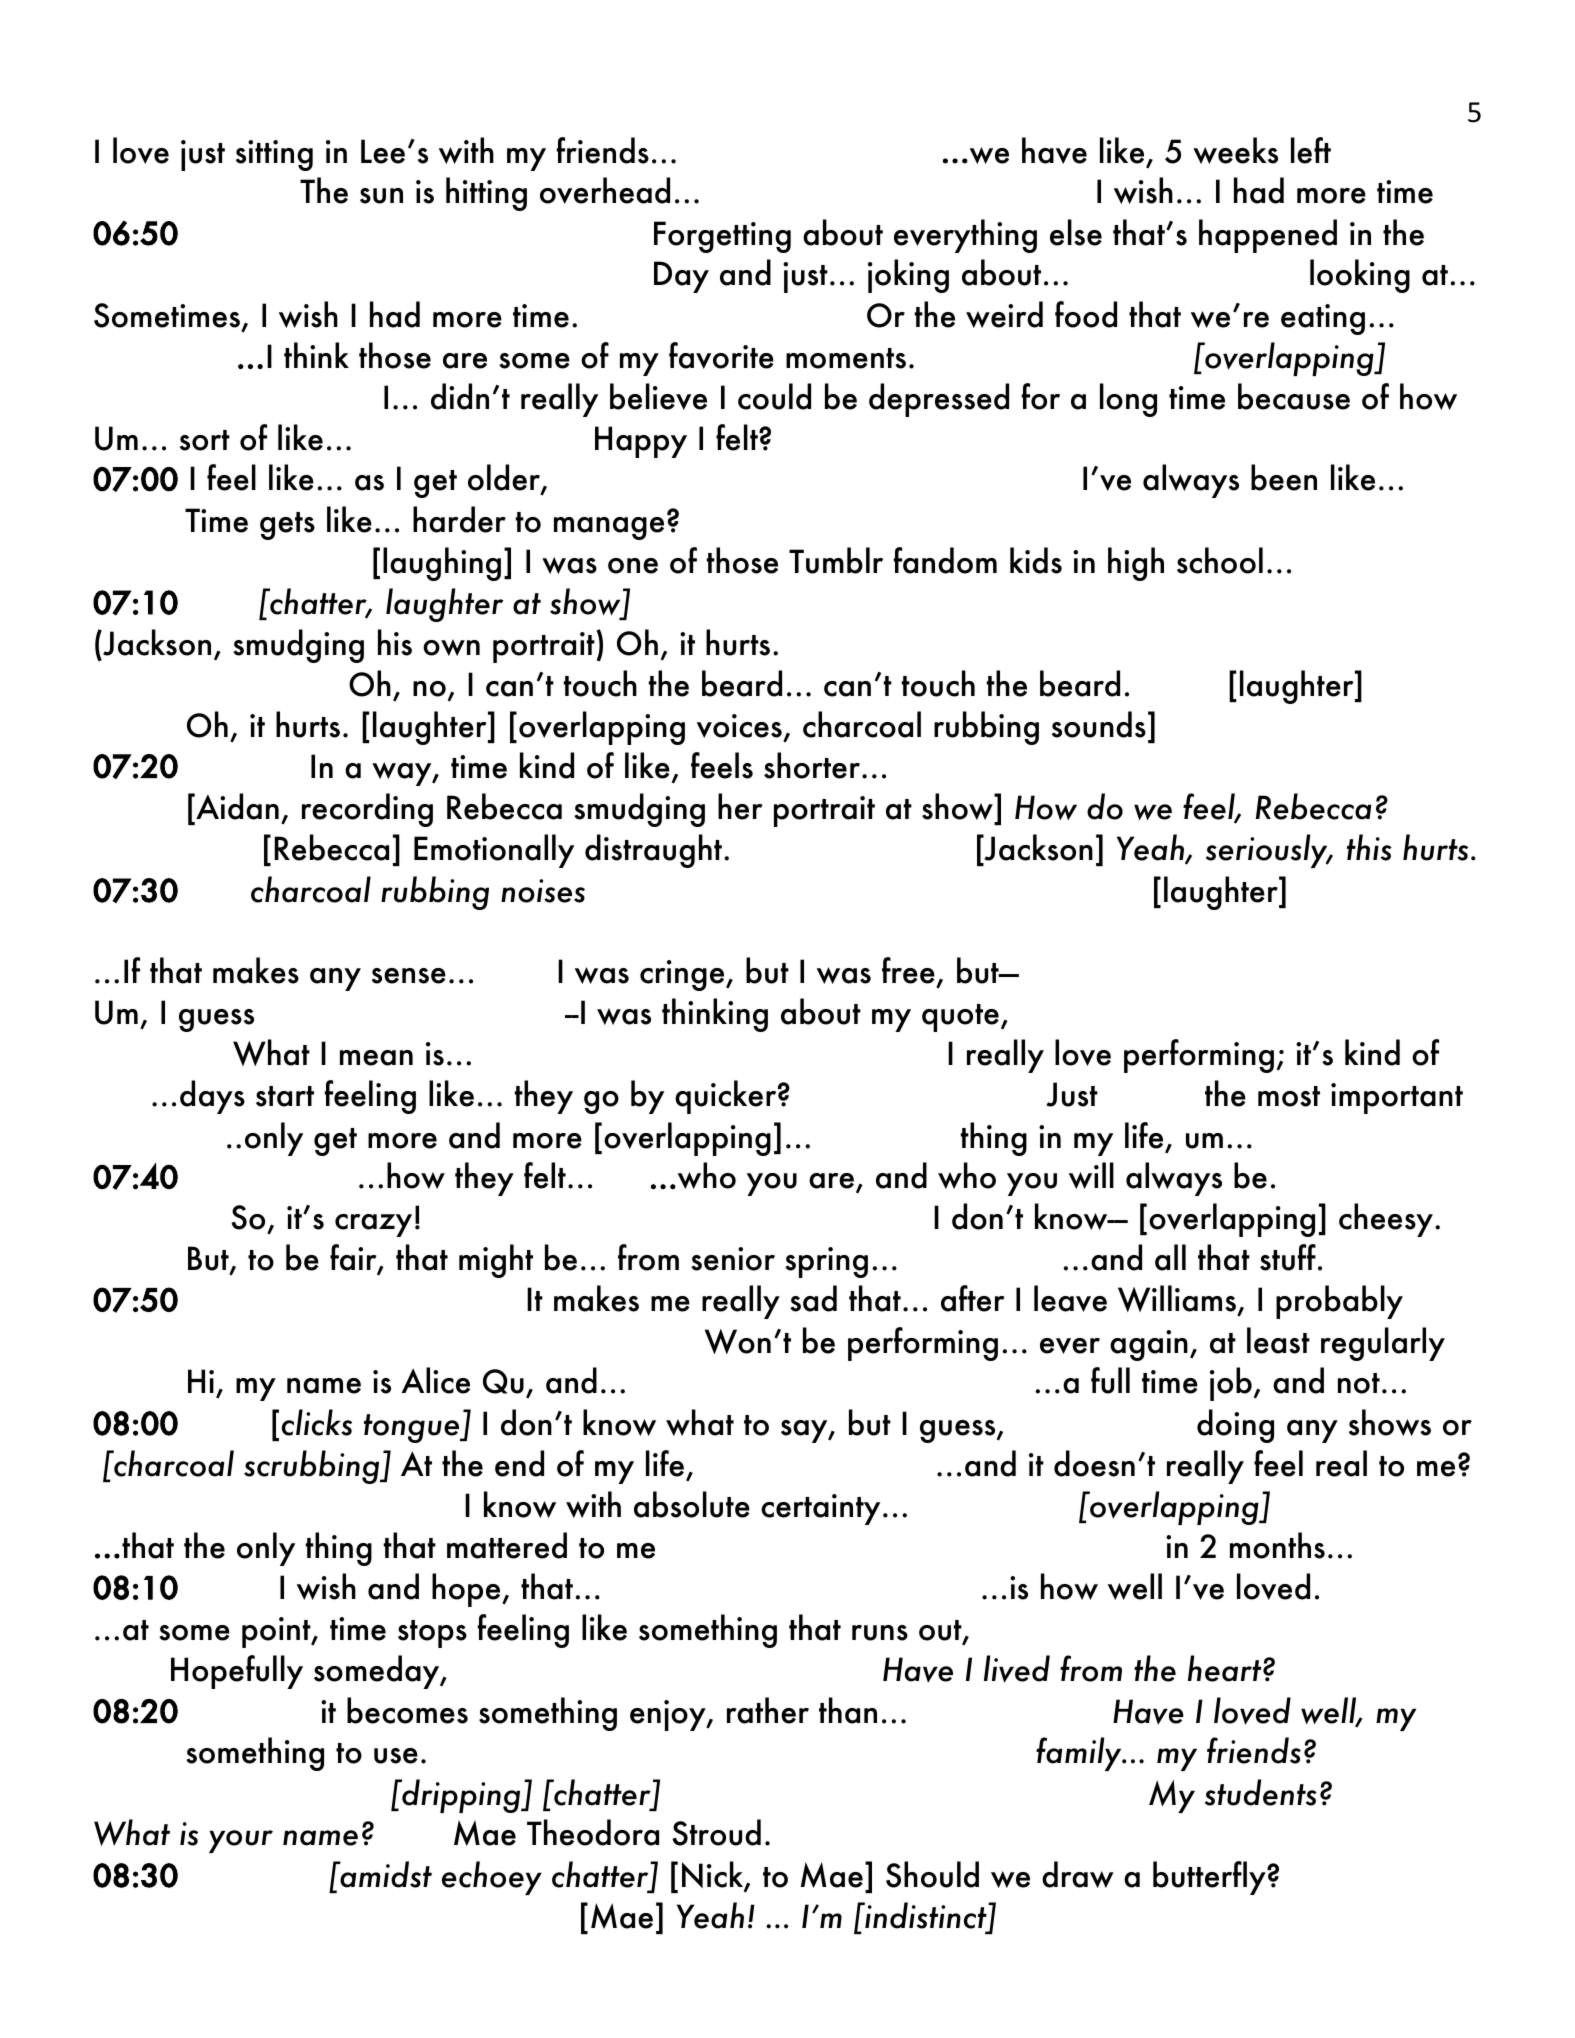  Describe the element at coordinates (1278, 1340) in the page. I see `least` at that location.
